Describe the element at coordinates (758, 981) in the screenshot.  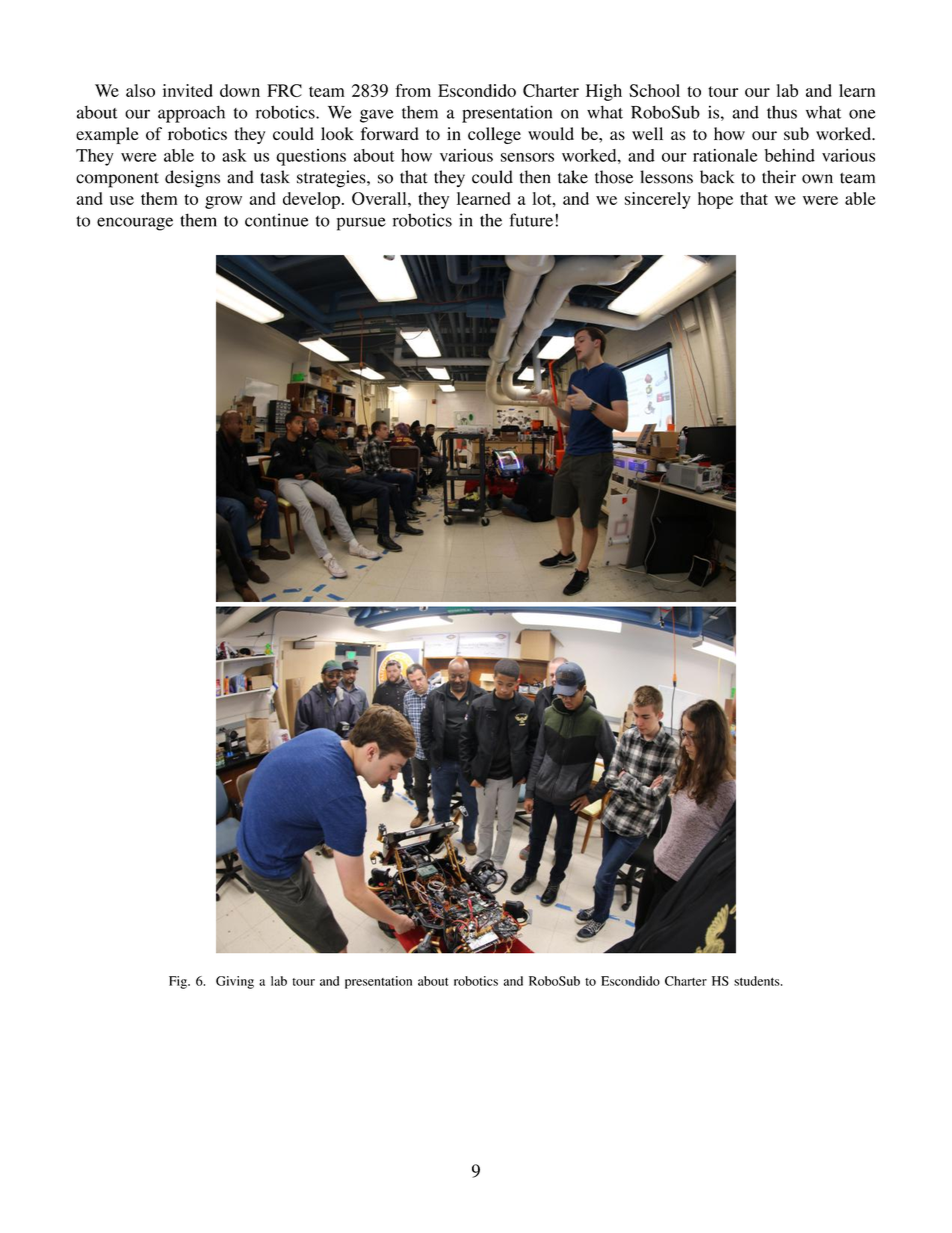
I see `students` at that location.
